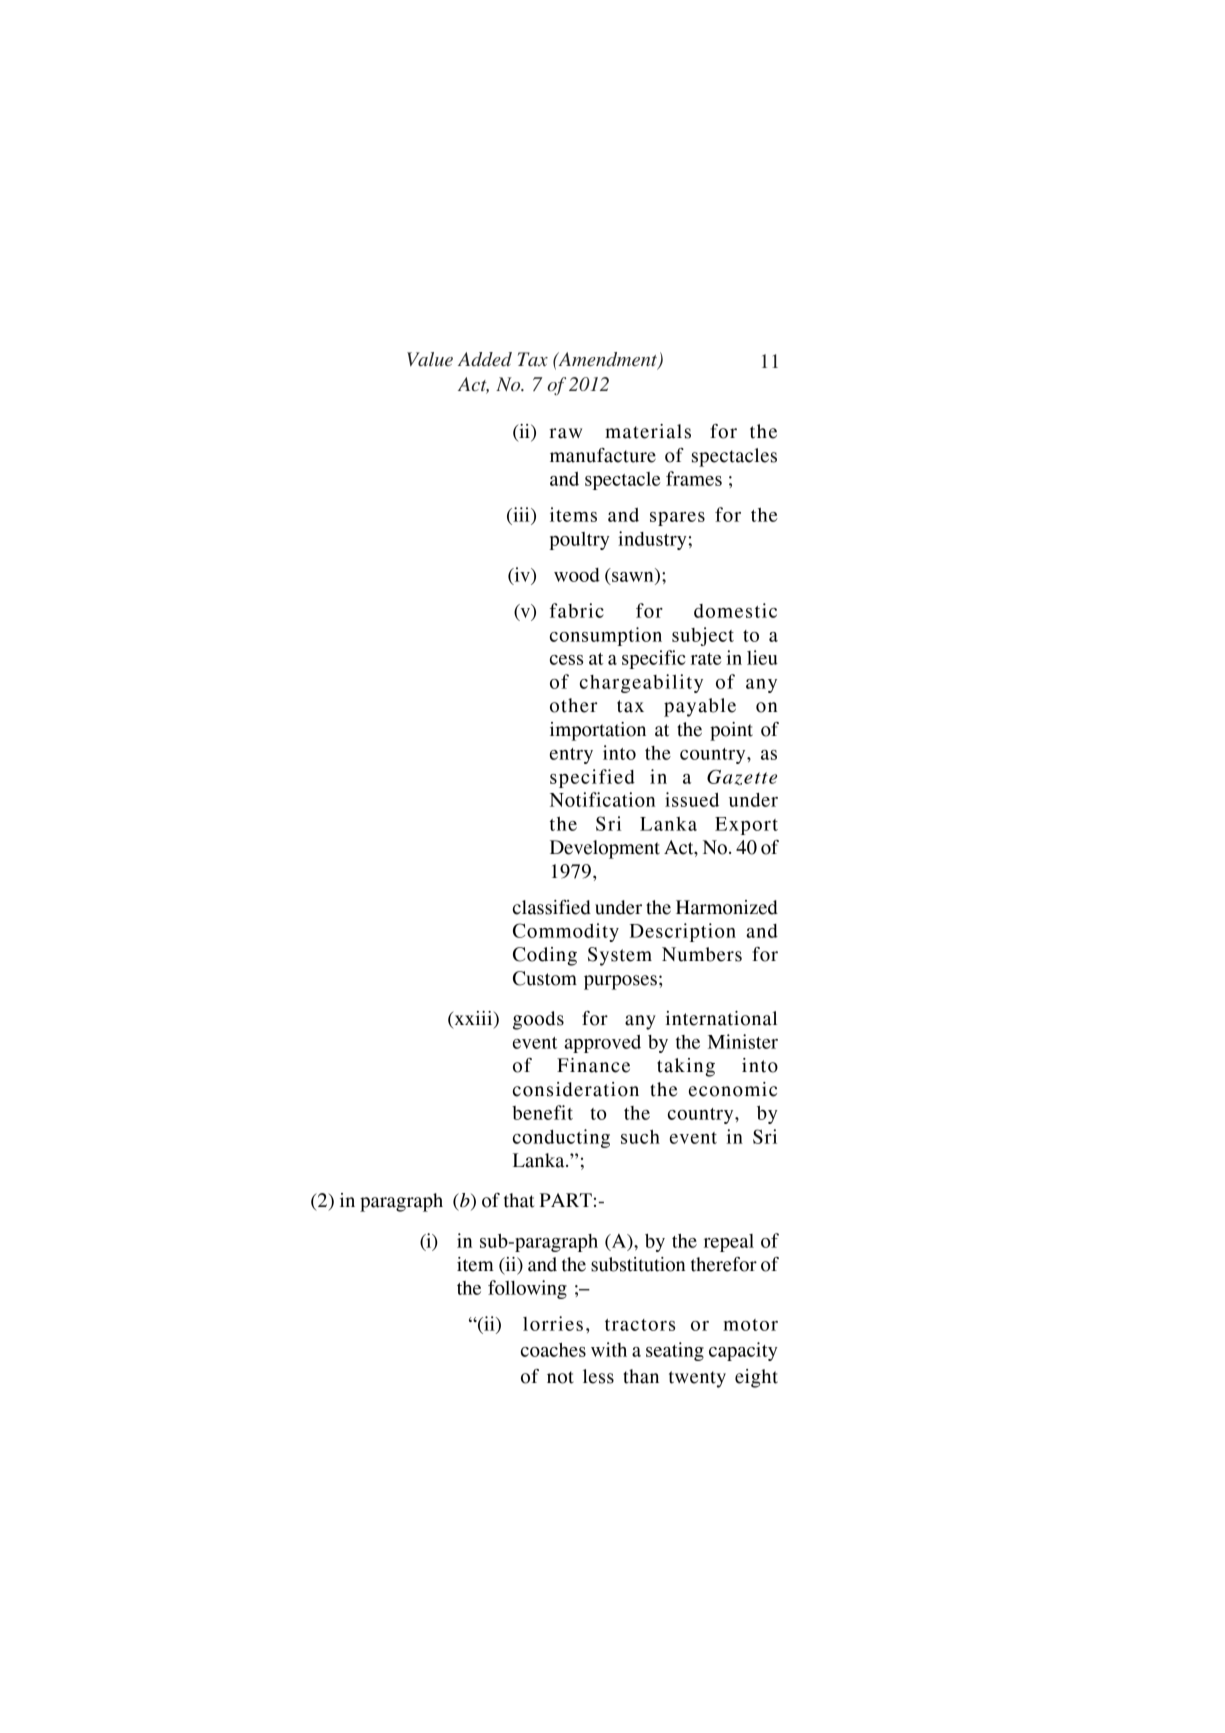 The width and height of the screenshot is (1225, 1733). What do you see at coordinates (565, 433) in the screenshot?
I see `raw` at bounding box center [565, 433].
